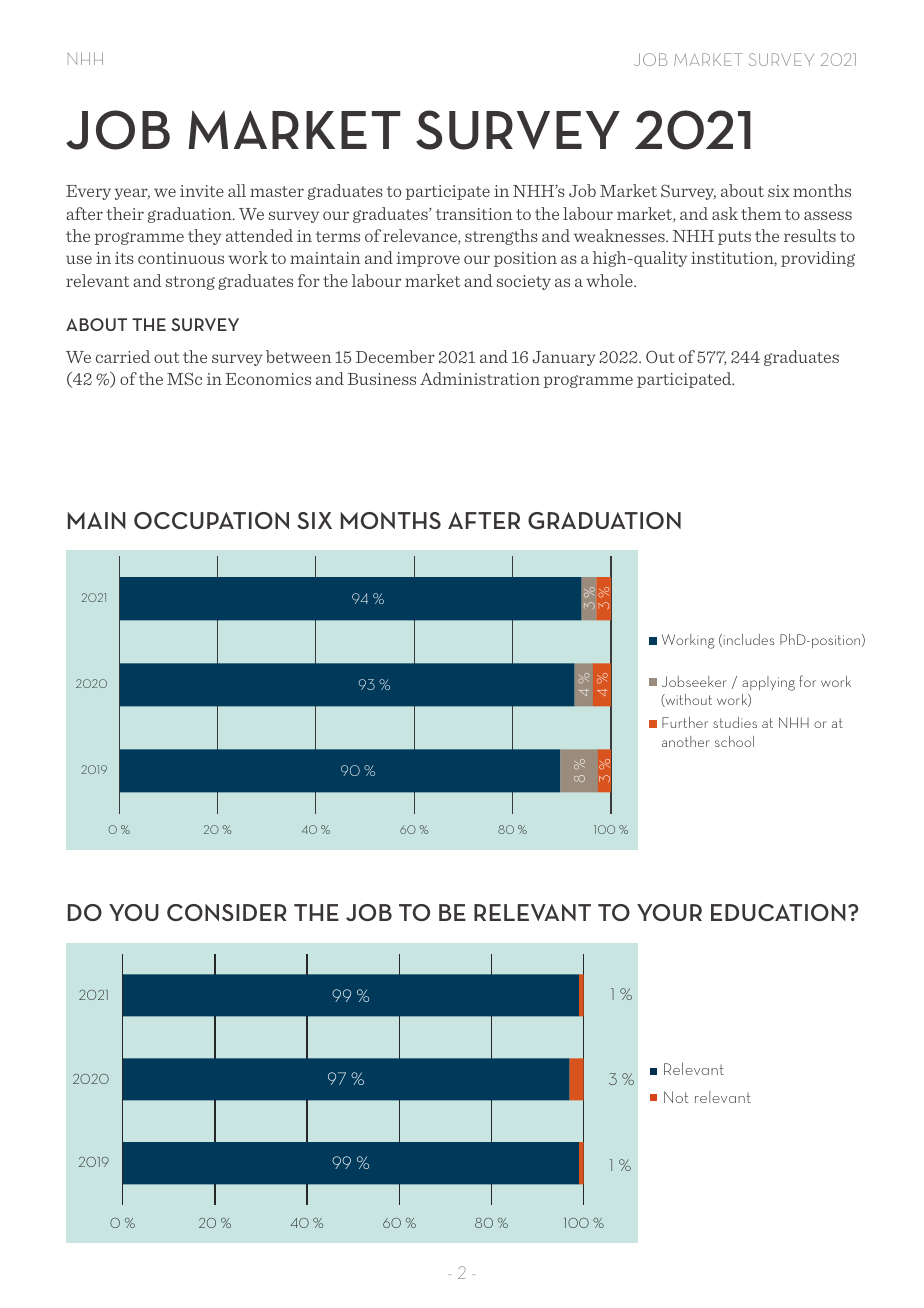 This screenshot has height=1308, width=924. Describe the element at coordinates (768, 683) in the screenshot. I see `applying` at that location.
